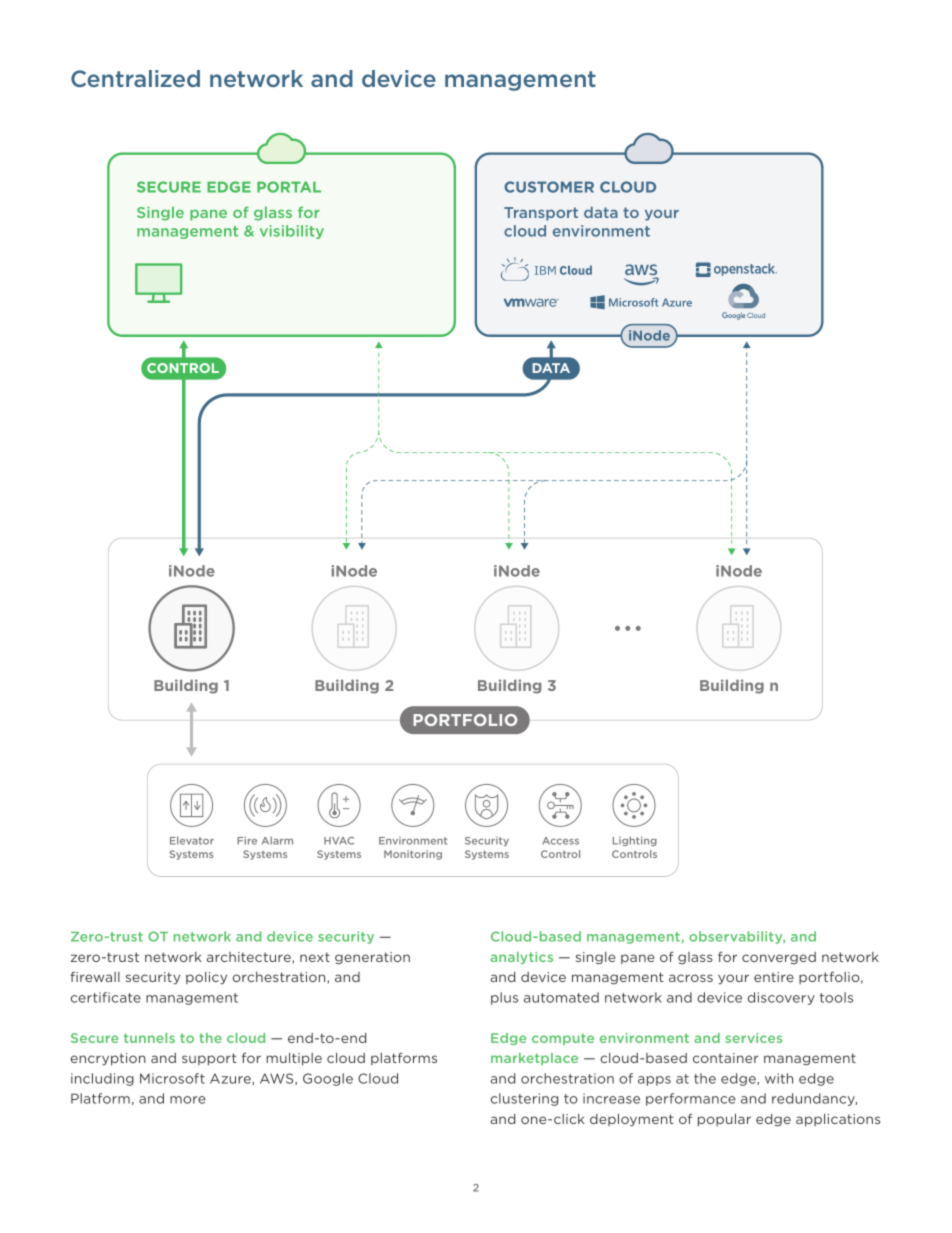  I want to click on Lighting, so click(635, 841).
